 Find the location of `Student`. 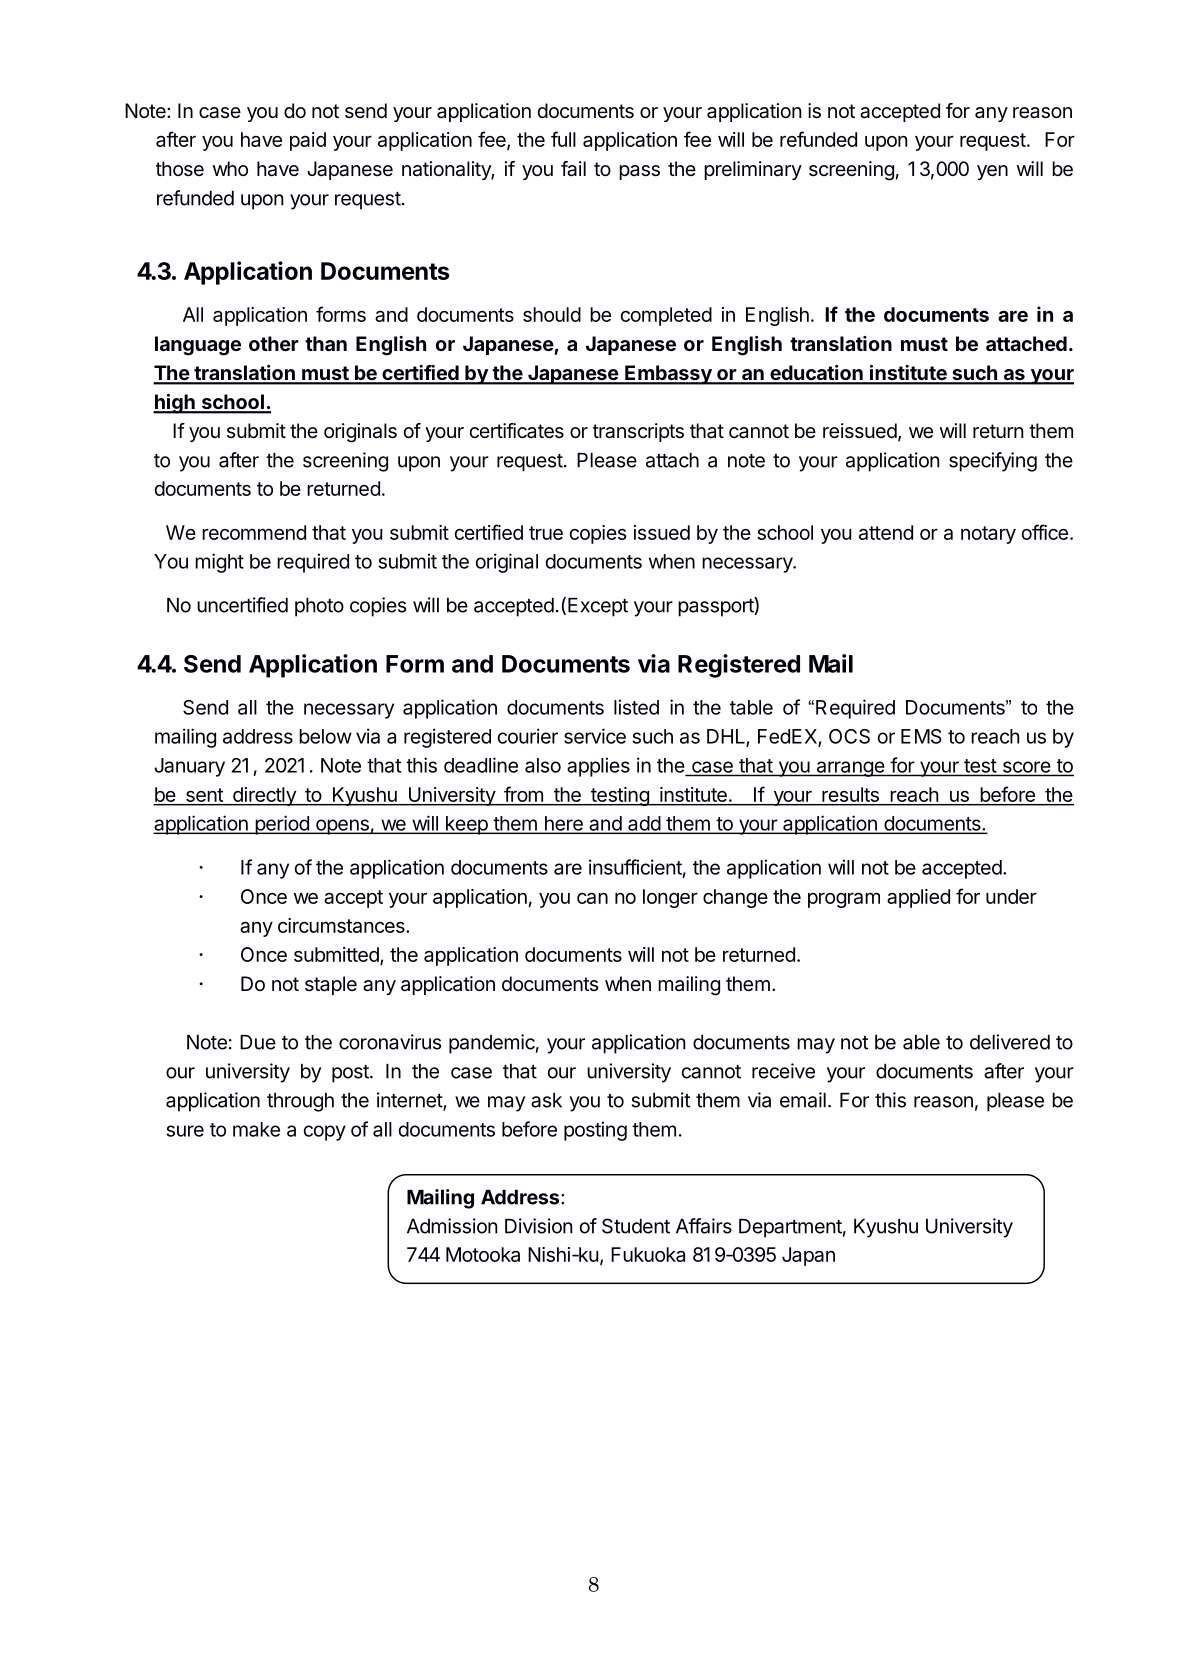

Student is located at coordinates (636, 1226).
